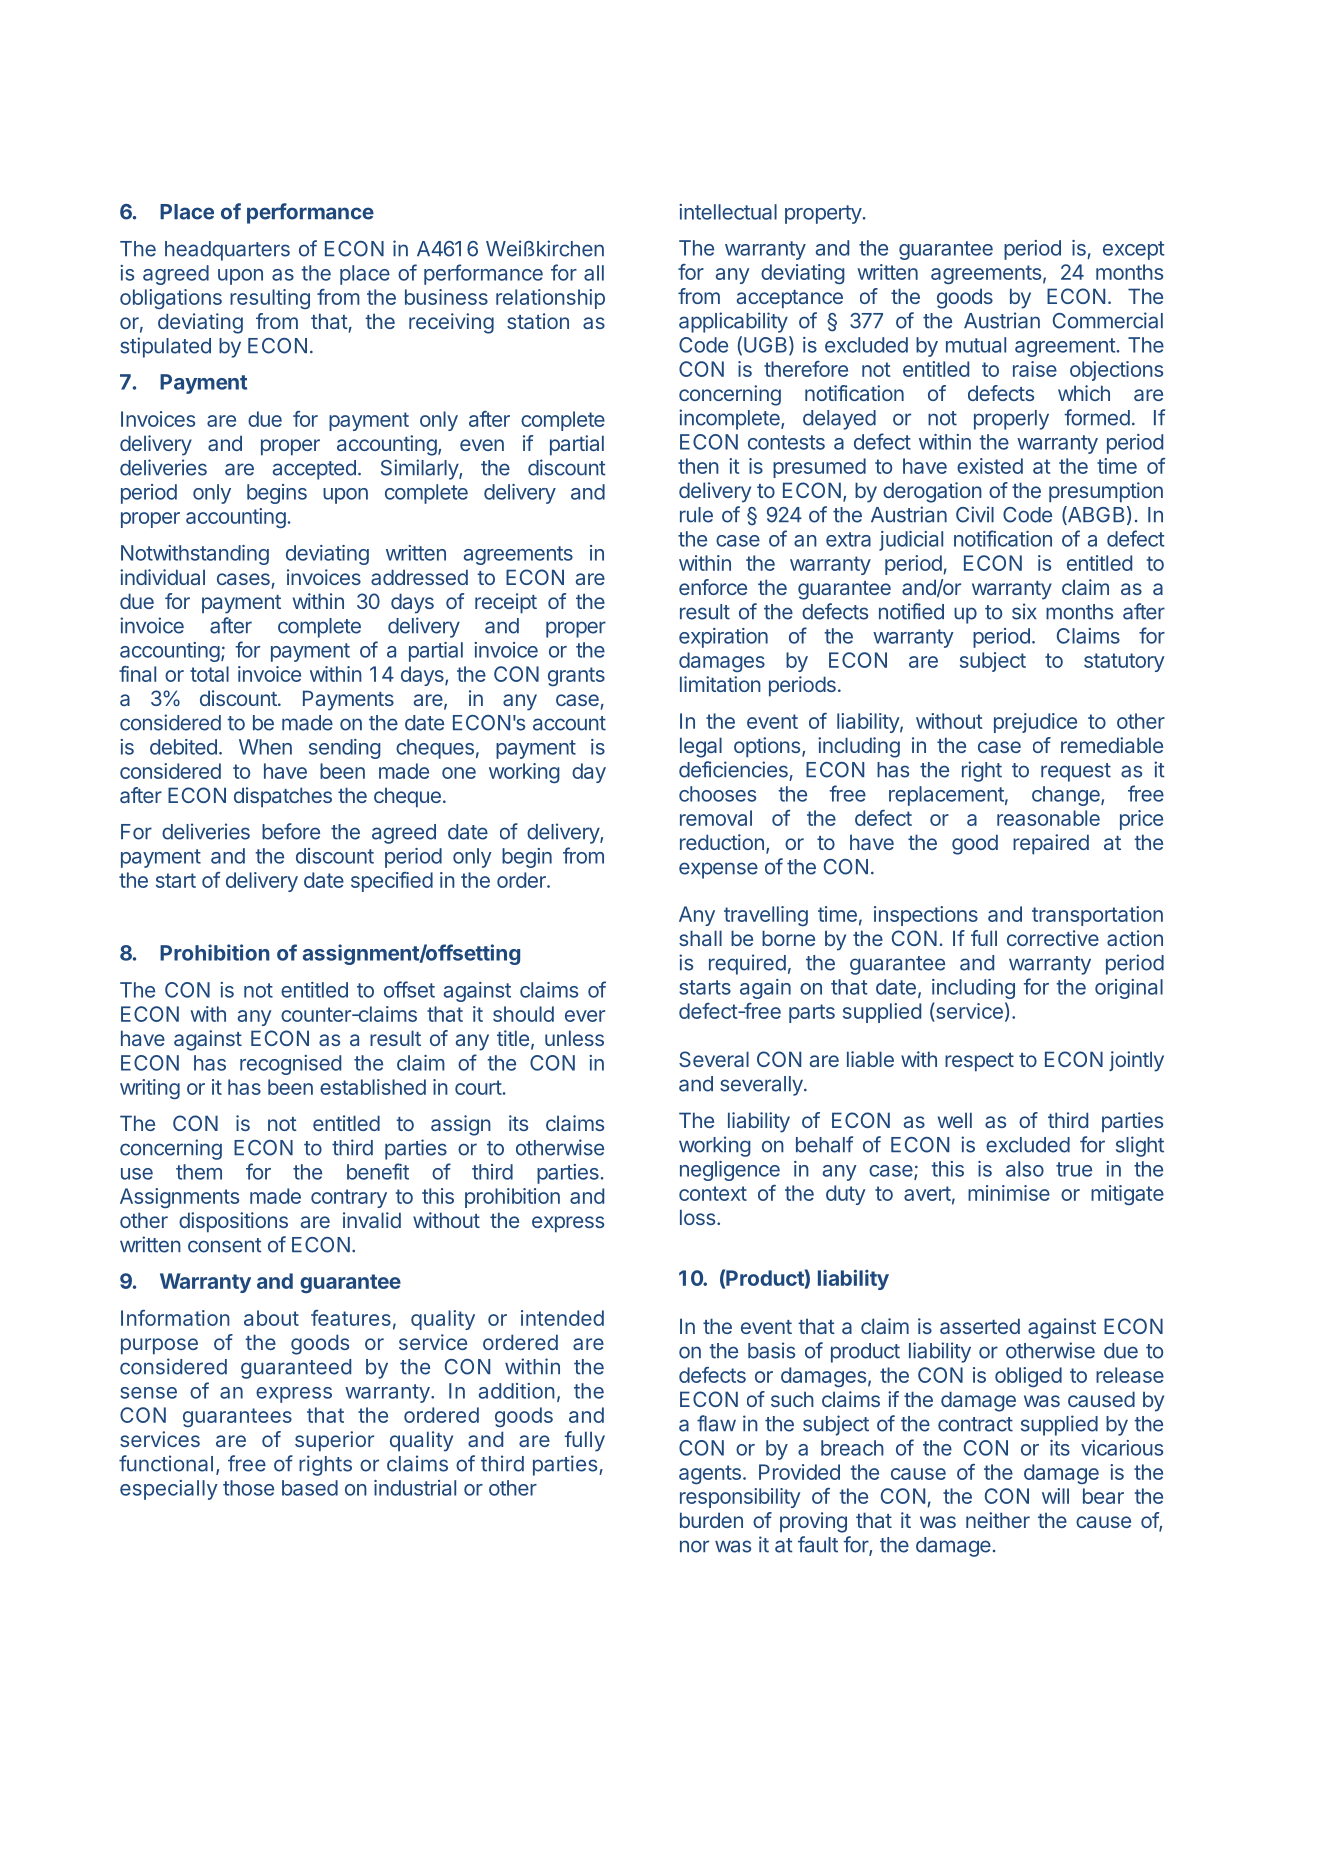 The height and width of the screenshot is (1866, 1319). I want to click on expense, so click(718, 870).
